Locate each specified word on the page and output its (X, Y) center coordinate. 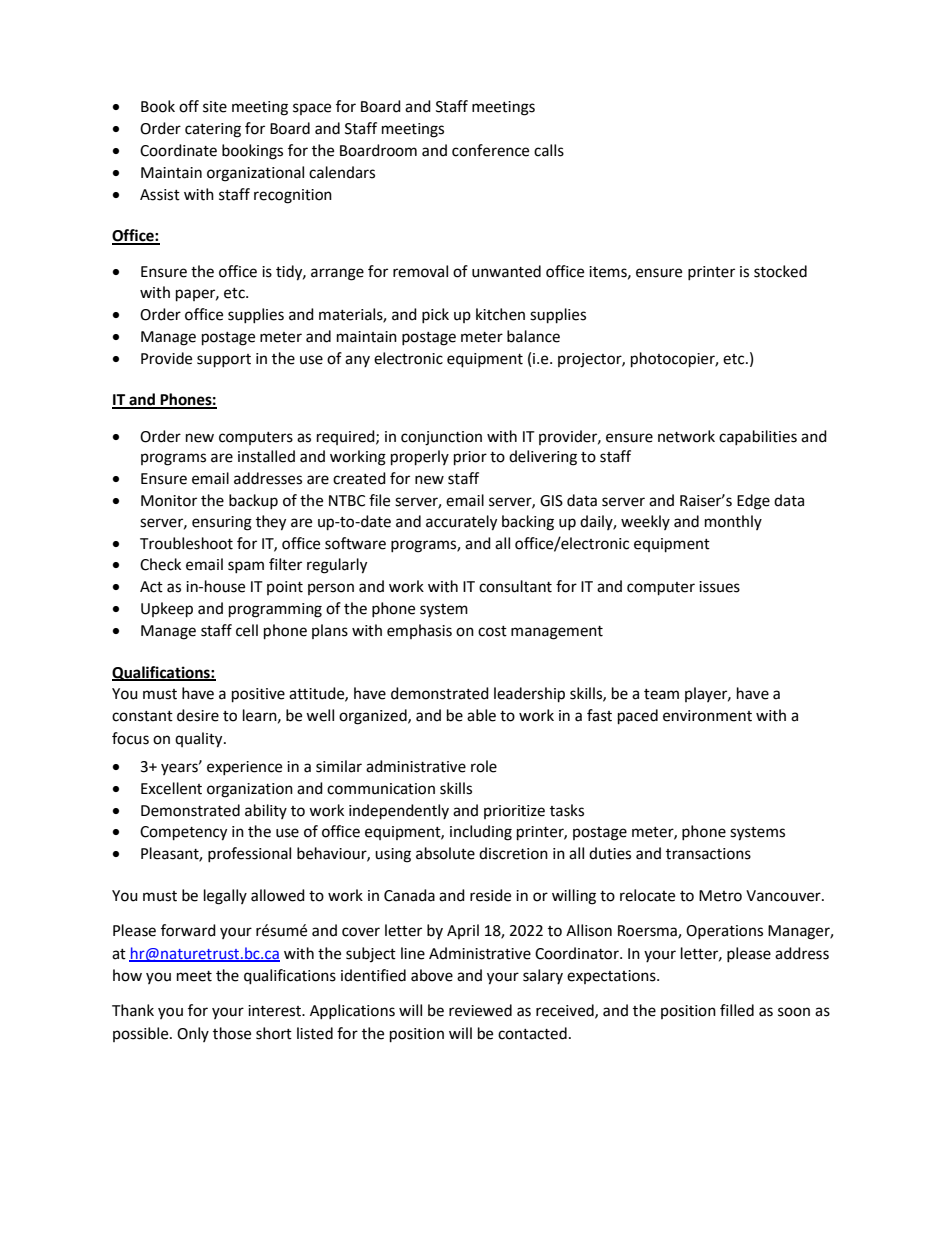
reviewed (480, 1010)
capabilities (758, 437)
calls (549, 150)
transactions (708, 854)
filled (737, 1010)
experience (244, 768)
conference (490, 150)
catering (213, 130)
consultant (515, 586)
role (484, 766)
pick (435, 315)
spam (246, 567)
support (224, 361)
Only (193, 1034)
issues (719, 587)
